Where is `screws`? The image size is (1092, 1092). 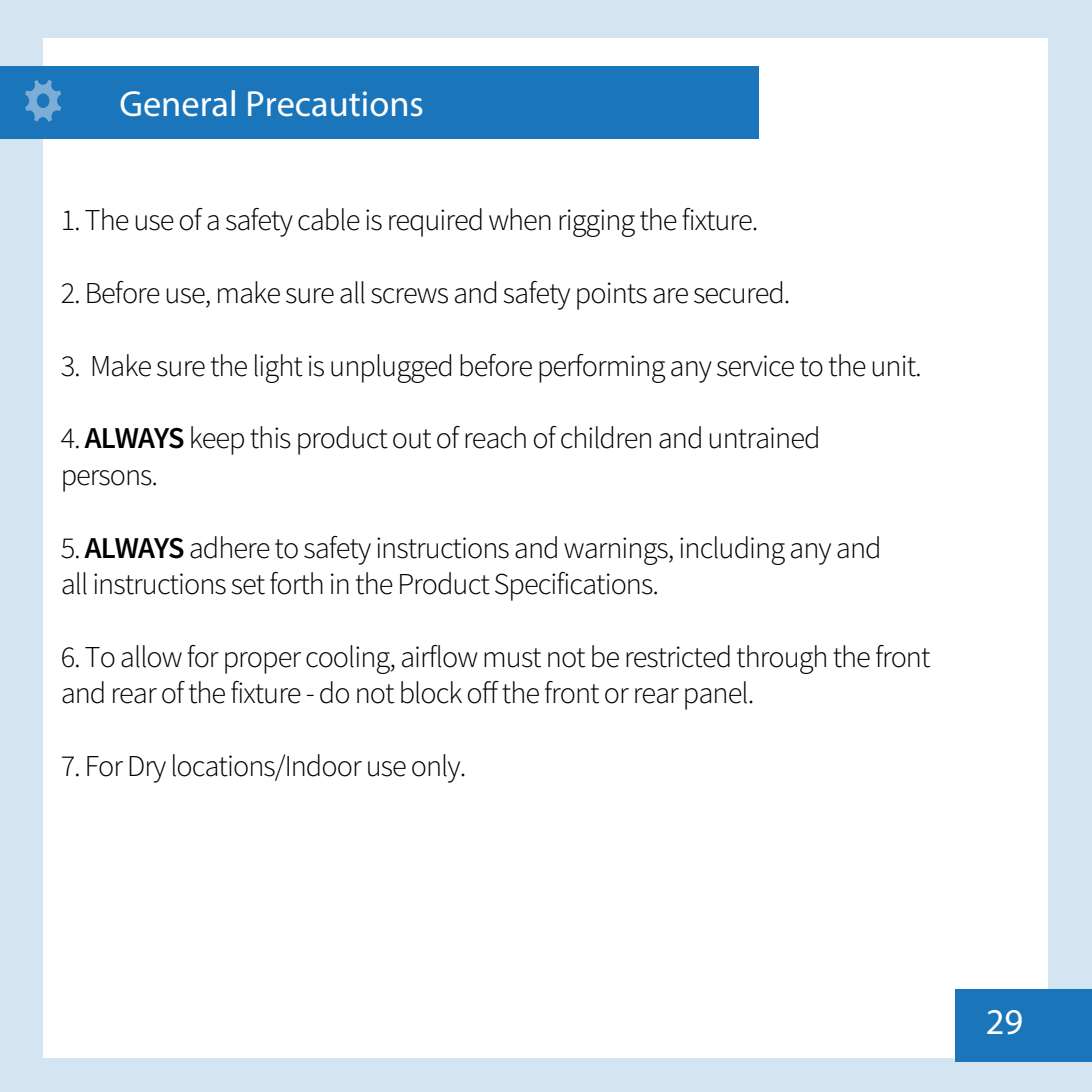 screws is located at coordinates (409, 296).
